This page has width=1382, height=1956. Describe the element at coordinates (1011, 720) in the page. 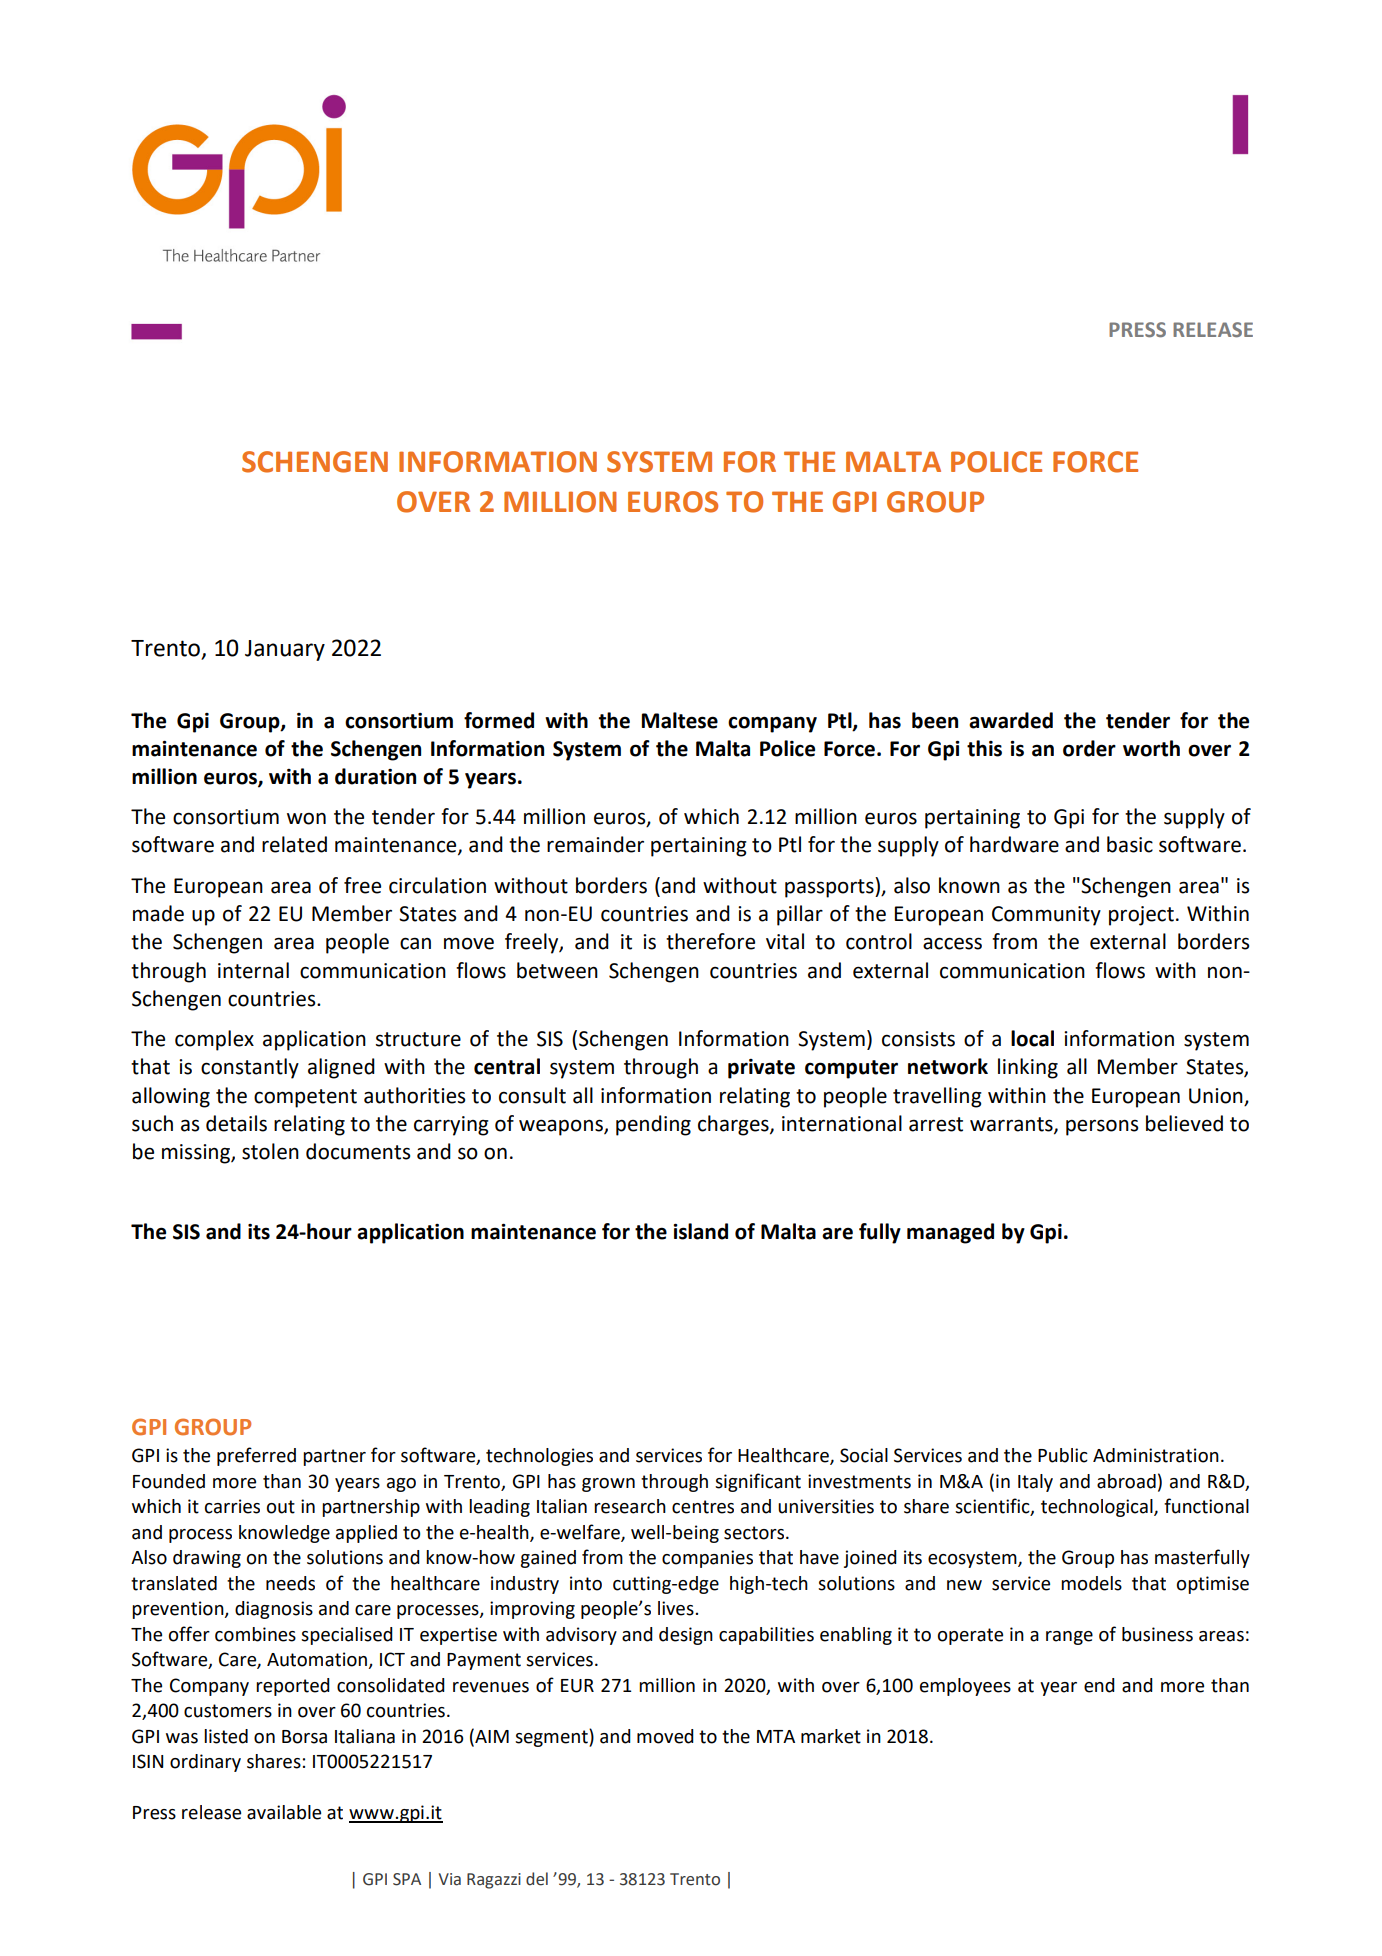

I see `awarded` at that location.
